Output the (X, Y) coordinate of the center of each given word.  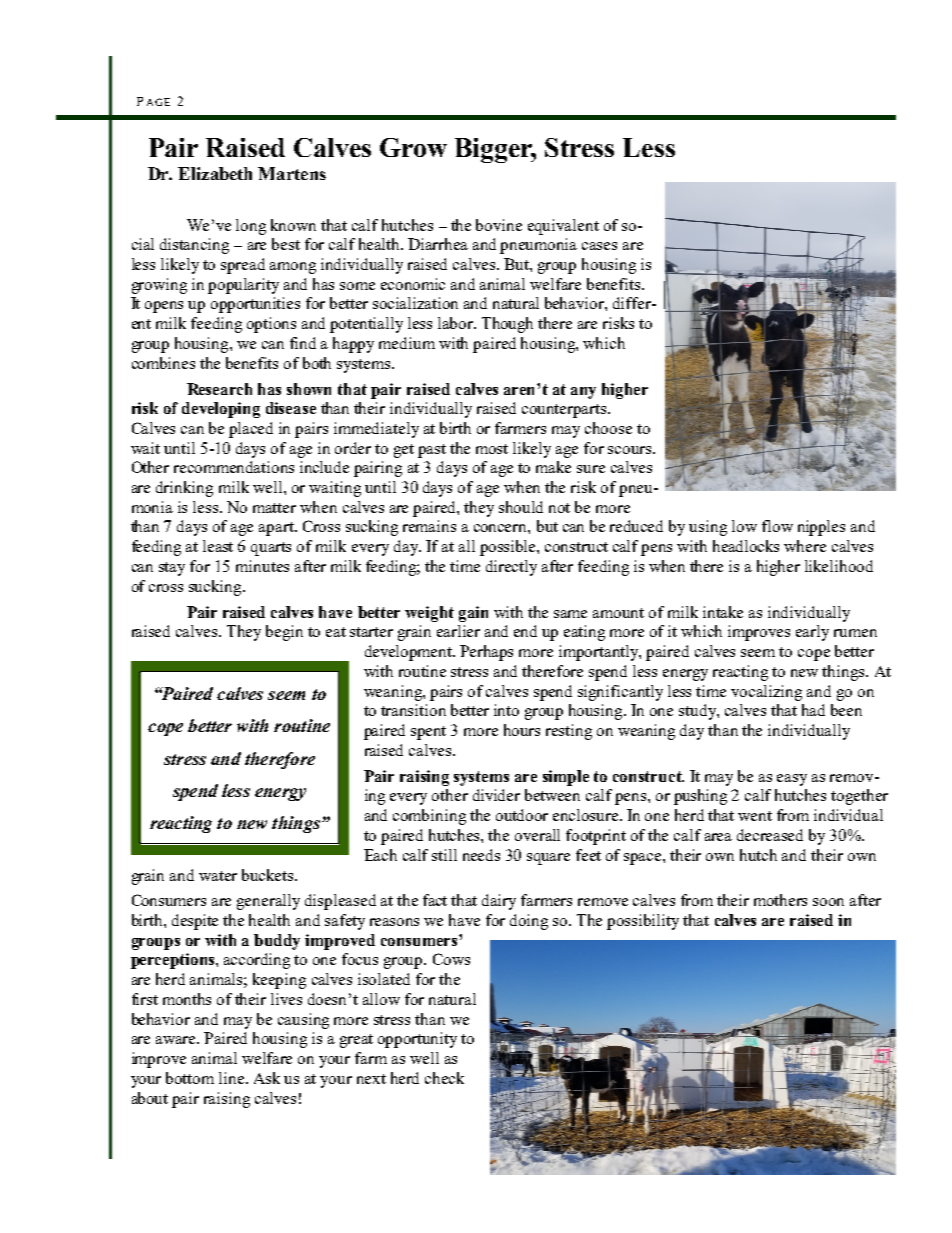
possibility (643, 922)
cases (599, 246)
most (492, 449)
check (444, 1078)
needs (481, 855)
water (218, 876)
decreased (770, 835)
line (233, 1078)
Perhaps (486, 653)
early (812, 633)
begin (284, 633)
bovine (499, 225)
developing (221, 410)
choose (608, 428)
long (251, 227)
